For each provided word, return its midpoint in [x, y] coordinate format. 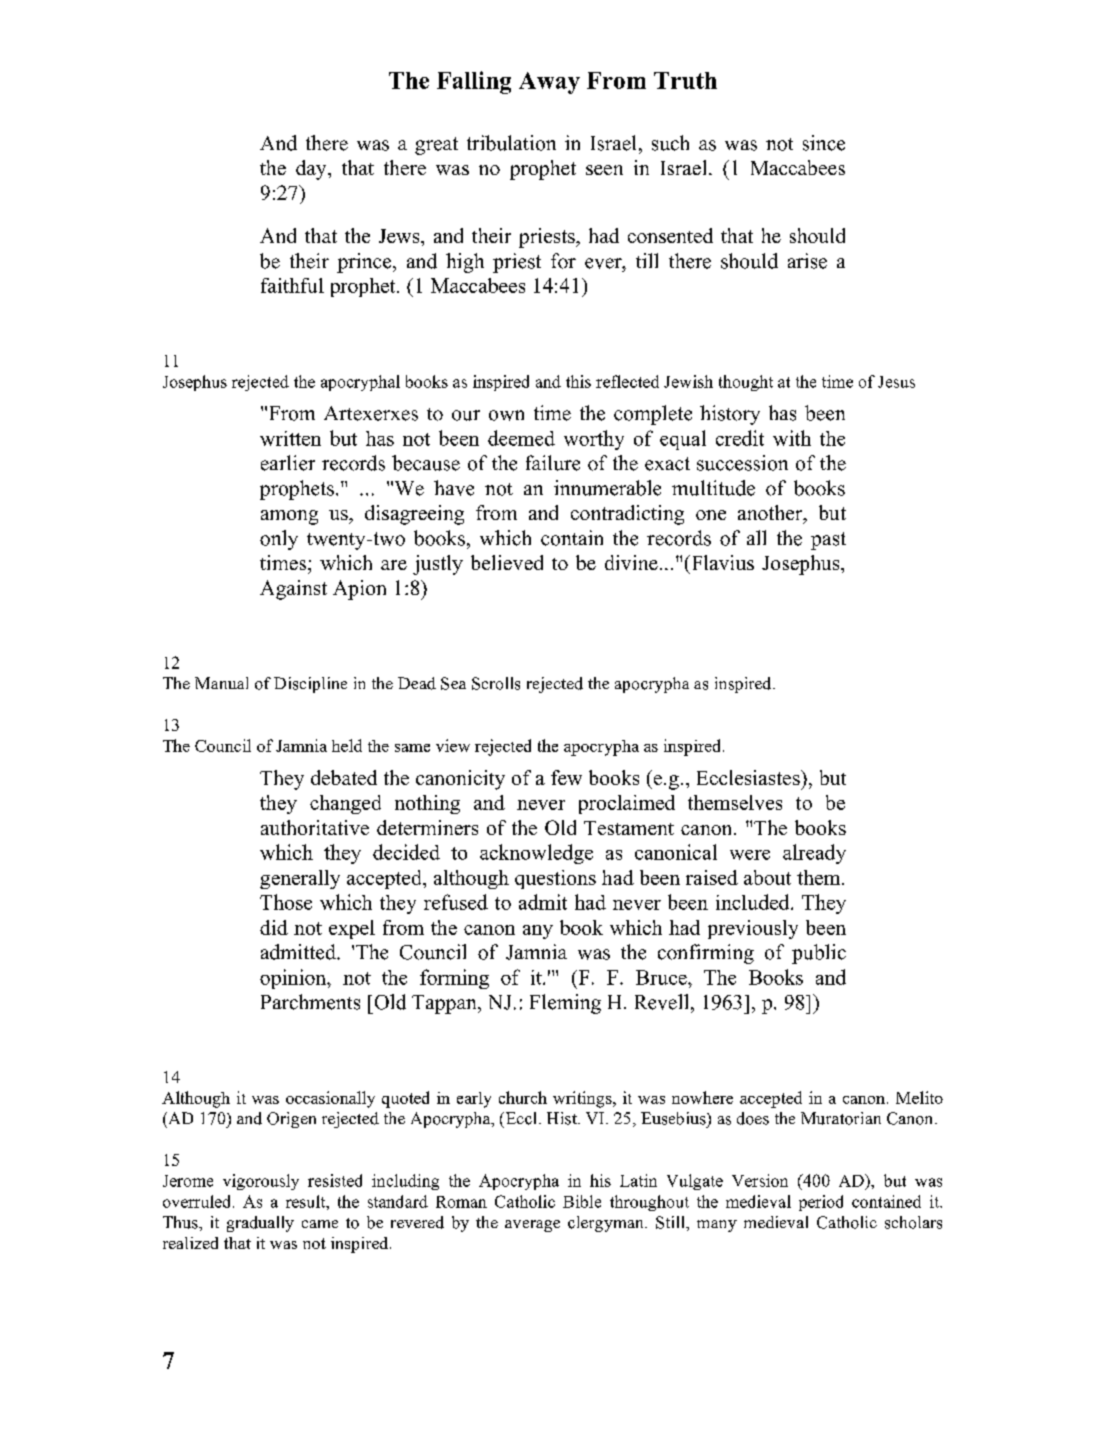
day [312, 170]
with [792, 438]
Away [549, 83]
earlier [288, 463]
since [824, 143]
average [532, 1226]
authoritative [315, 827]
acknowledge [536, 854]
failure [553, 463]
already [814, 854]
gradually [260, 1224]
